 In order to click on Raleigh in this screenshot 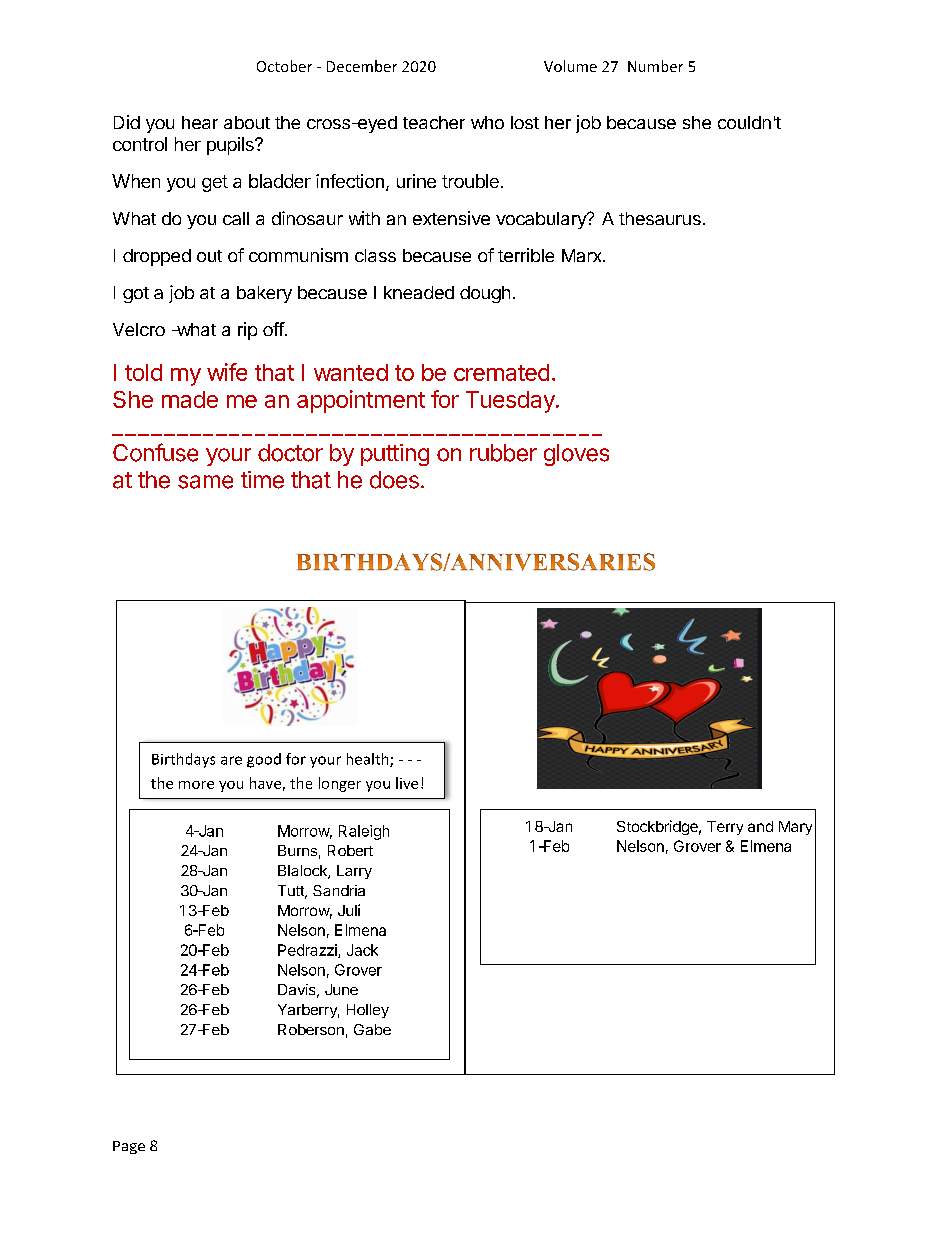, I will do `click(364, 832)`.
